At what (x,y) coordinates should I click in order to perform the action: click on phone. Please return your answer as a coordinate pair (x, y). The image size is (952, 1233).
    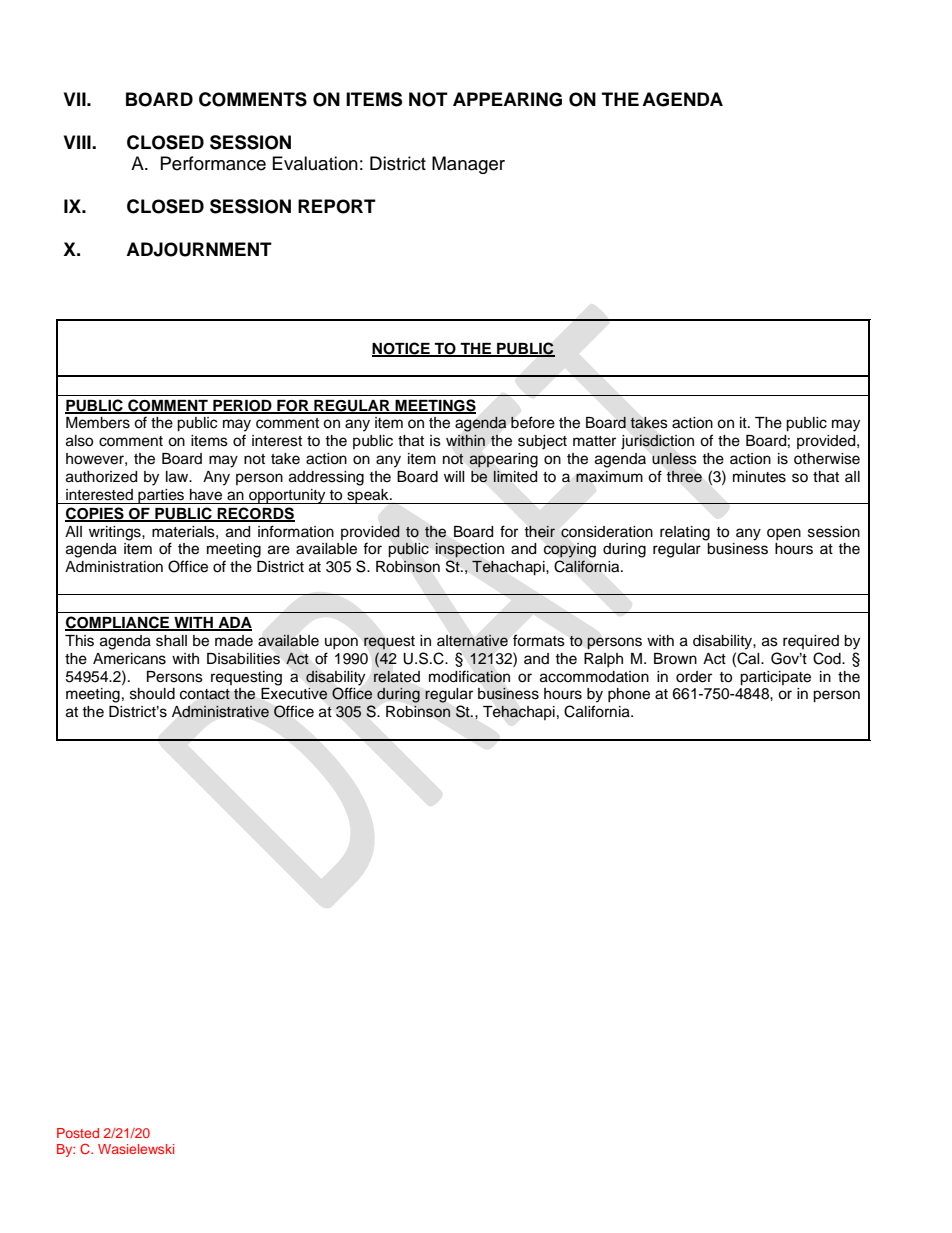
    Looking at the image, I should click on (629, 695).
